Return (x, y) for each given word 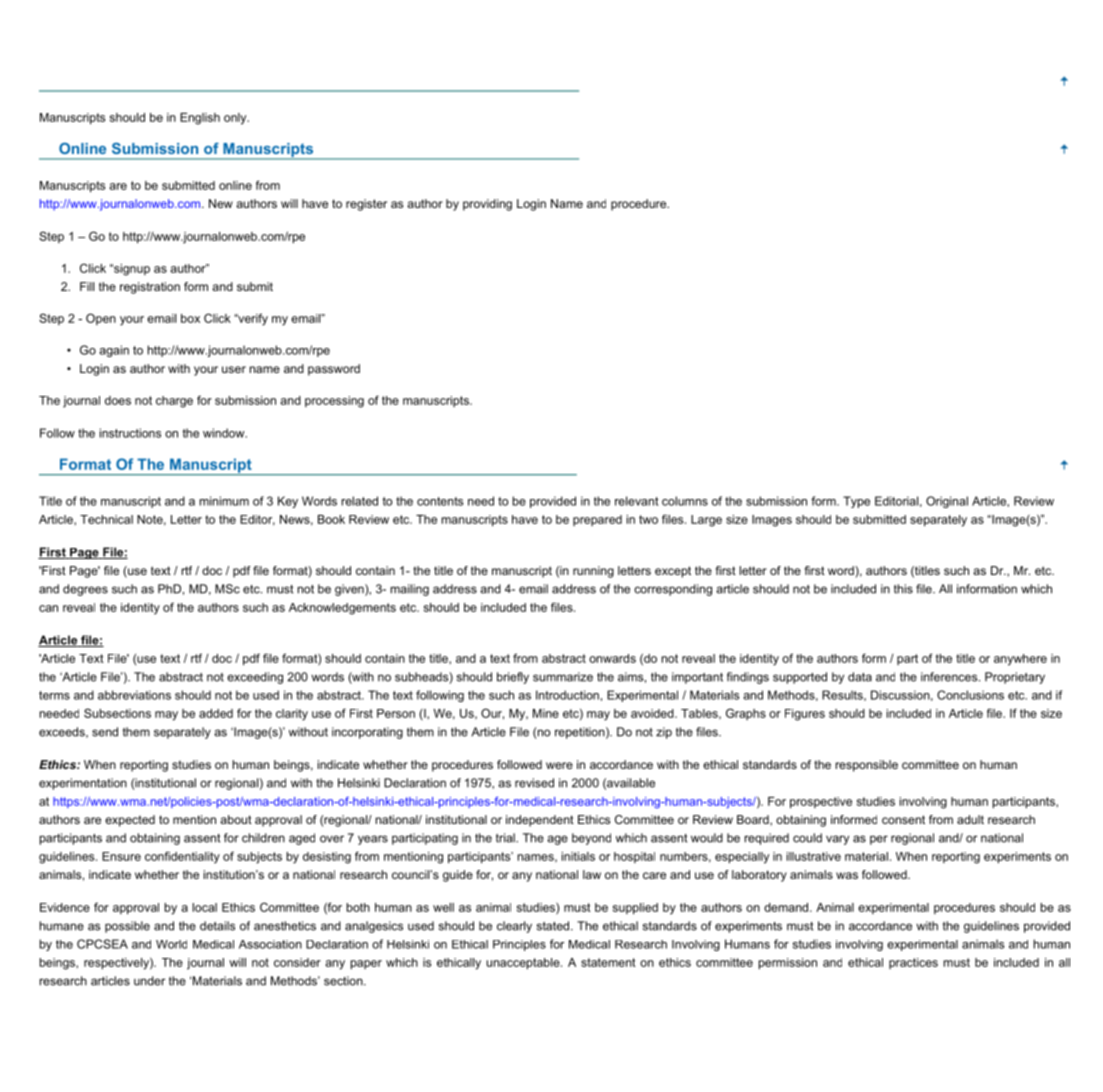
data (860, 677)
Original (947, 502)
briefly (513, 678)
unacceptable (524, 964)
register (366, 205)
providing (487, 205)
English (200, 119)
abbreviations (134, 695)
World (171, 944)
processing (334, 402)
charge (174, 402)
